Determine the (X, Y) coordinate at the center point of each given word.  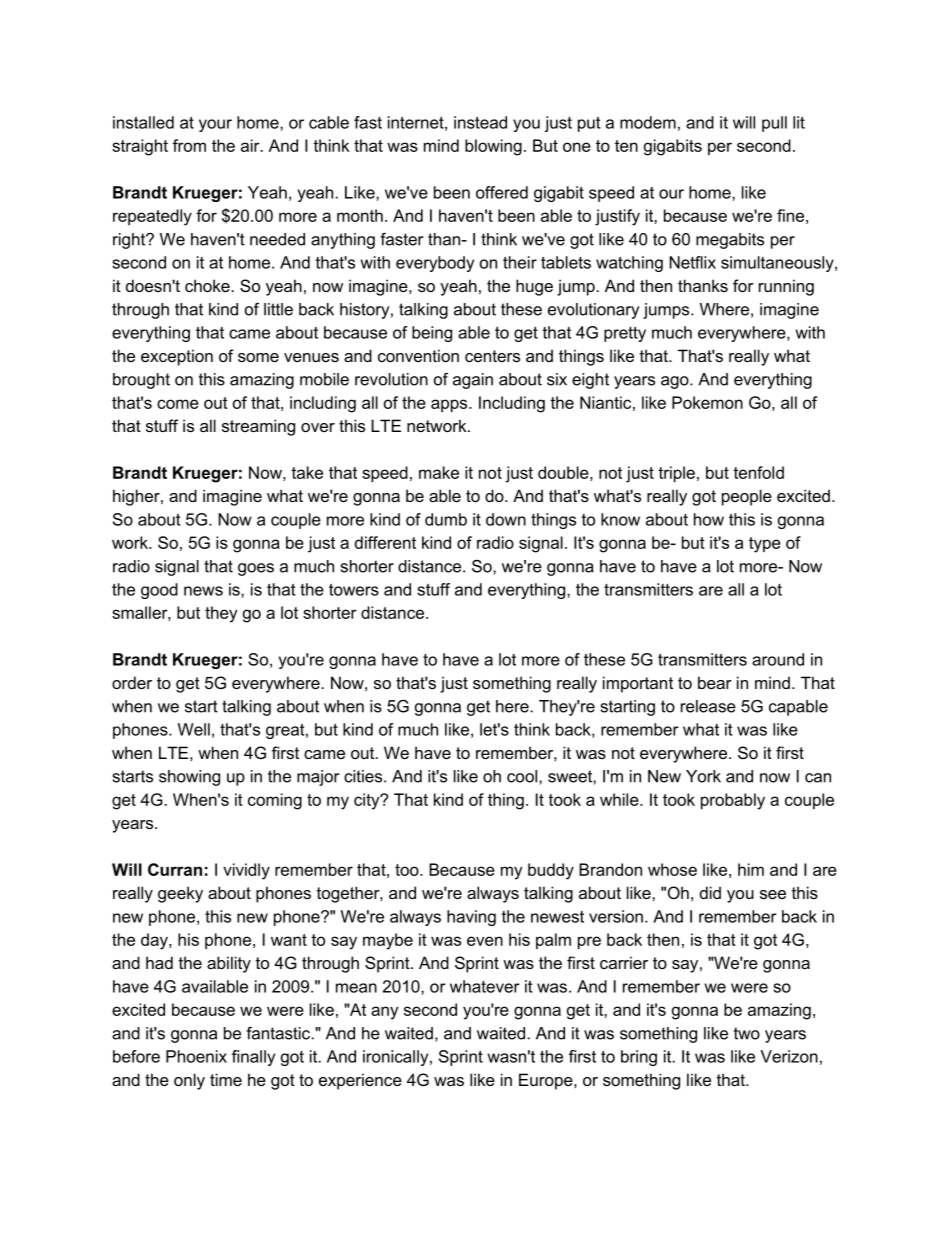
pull (774, 124)
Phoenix (196, 1056)
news (203, 591)
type (765, 545)
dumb (446, 519)
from (189, 145)
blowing (493, 147)
